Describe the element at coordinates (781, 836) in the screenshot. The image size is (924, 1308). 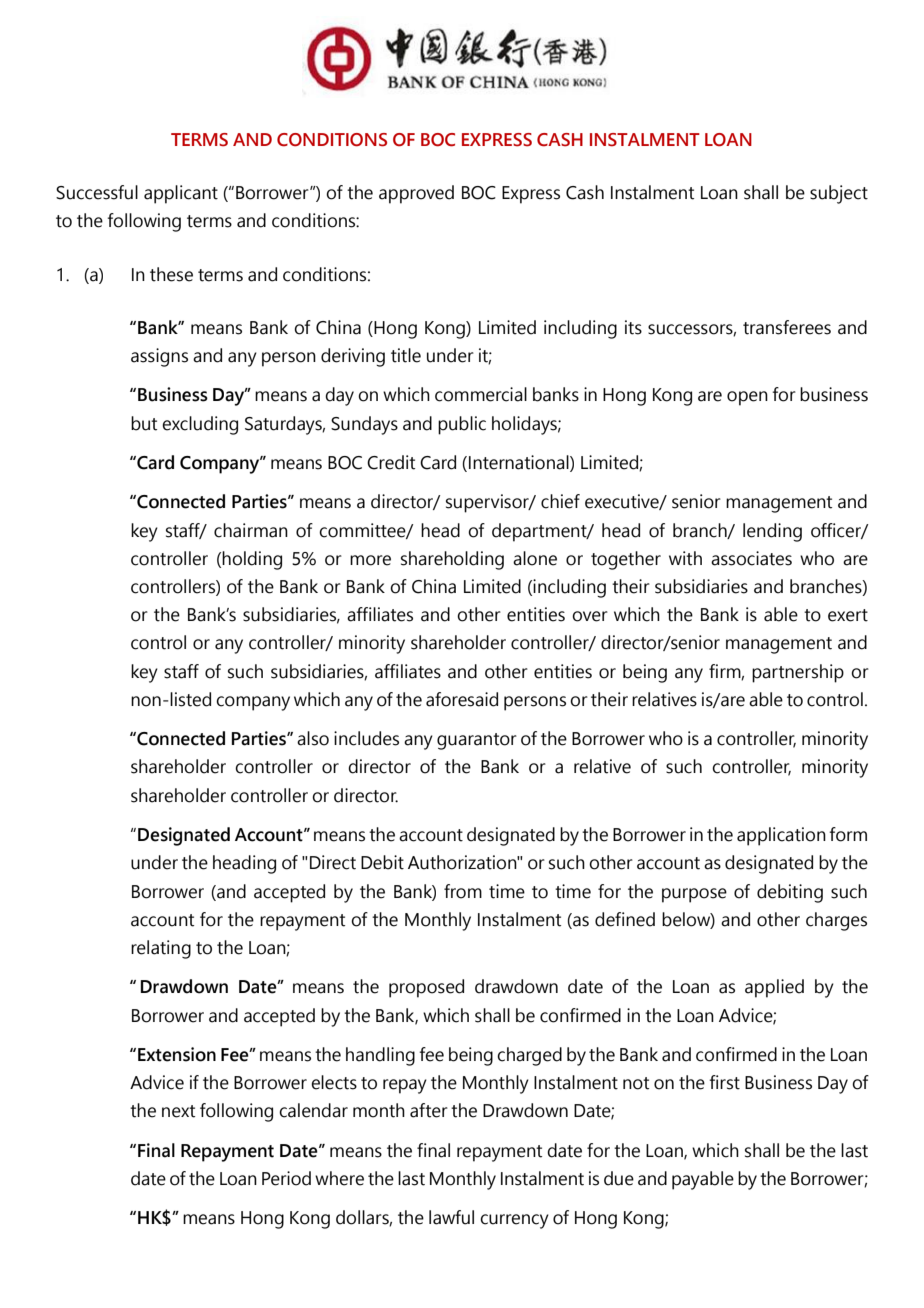
I see `application` at that location.
